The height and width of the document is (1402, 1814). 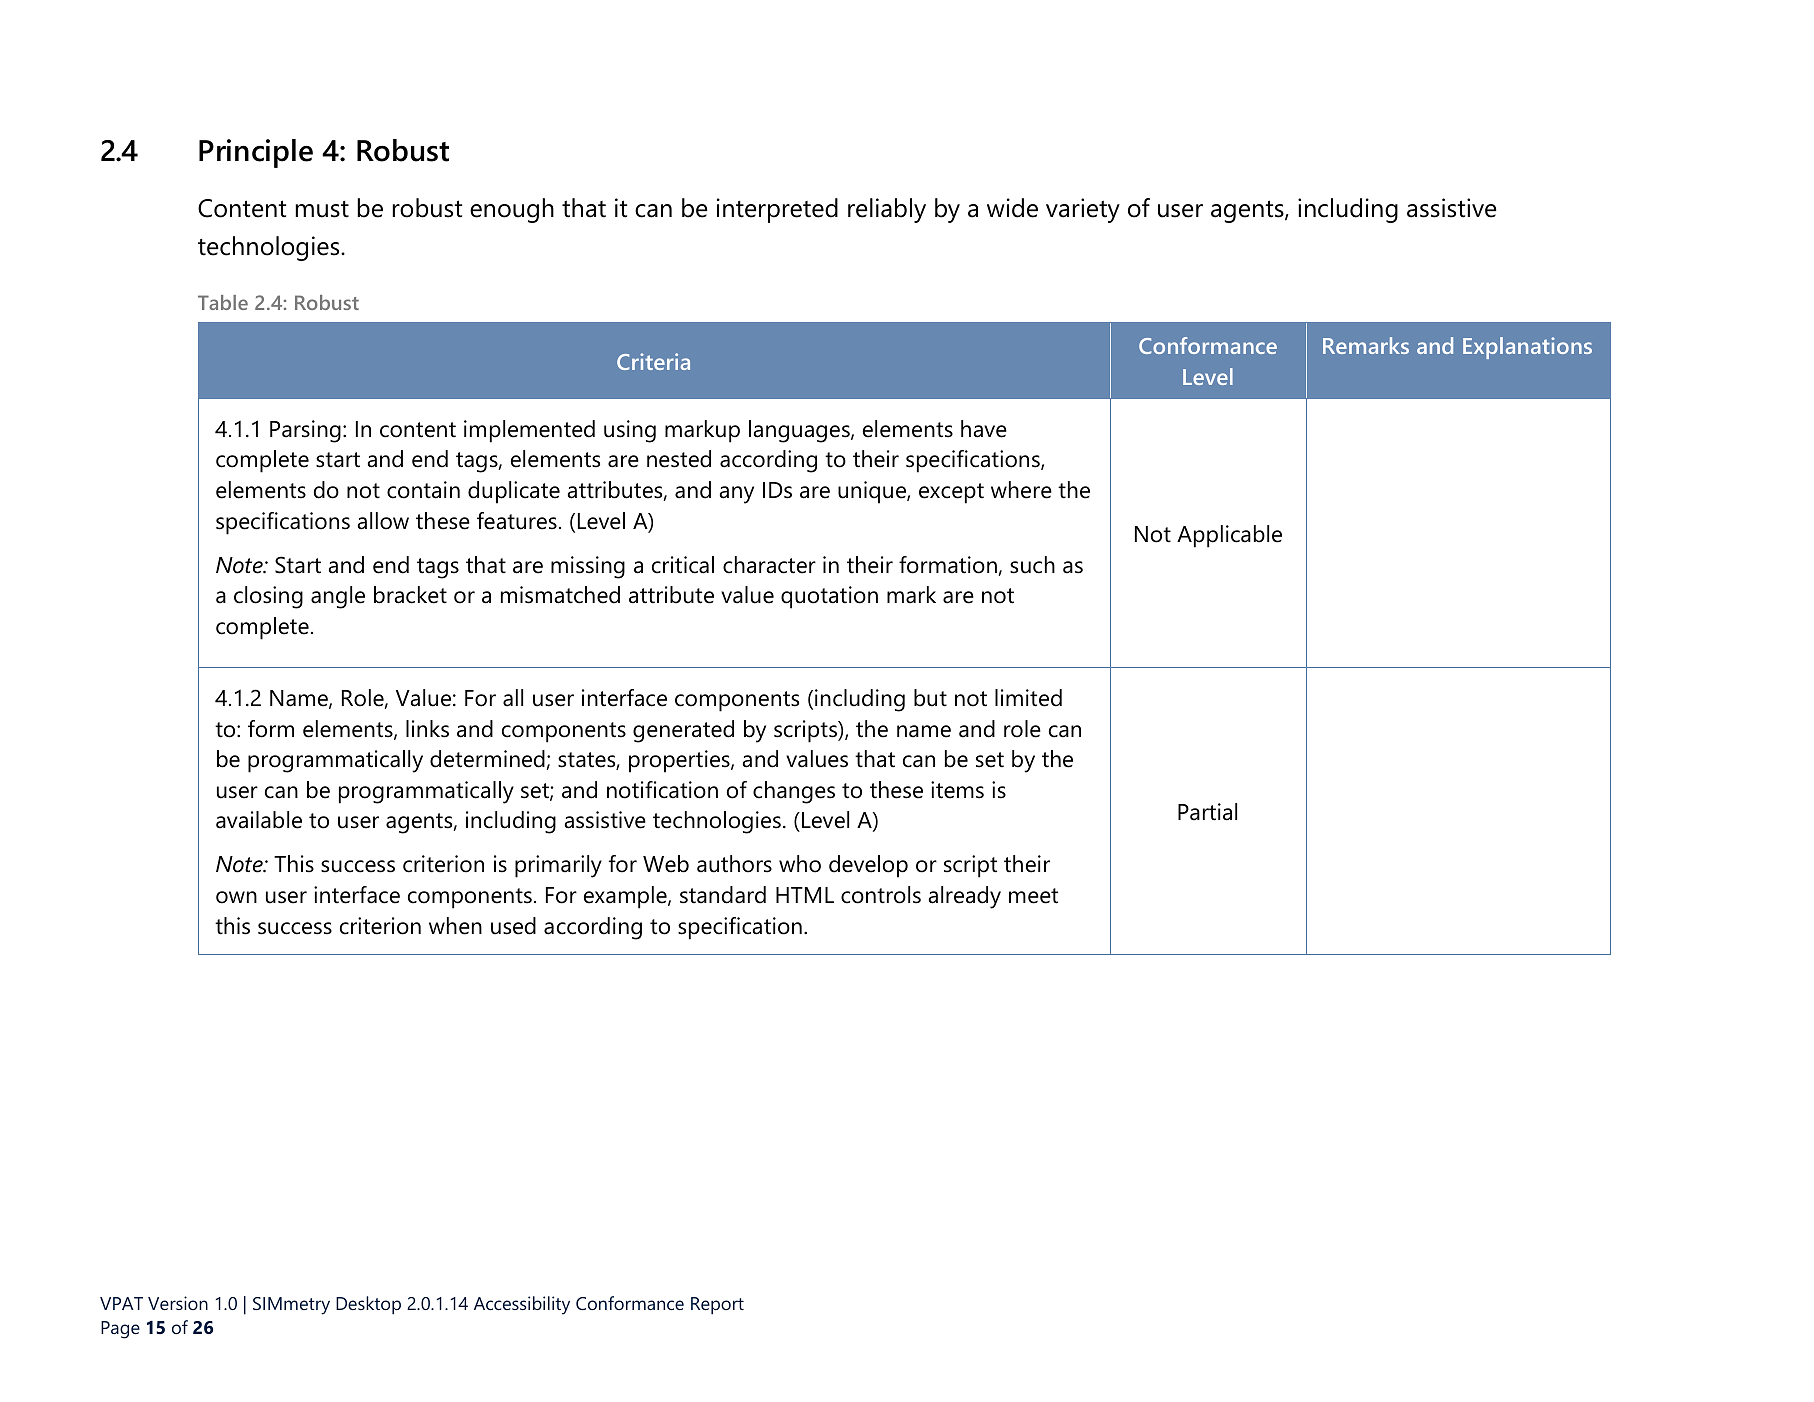 I want to click on character, so click(x=769, y=565).
